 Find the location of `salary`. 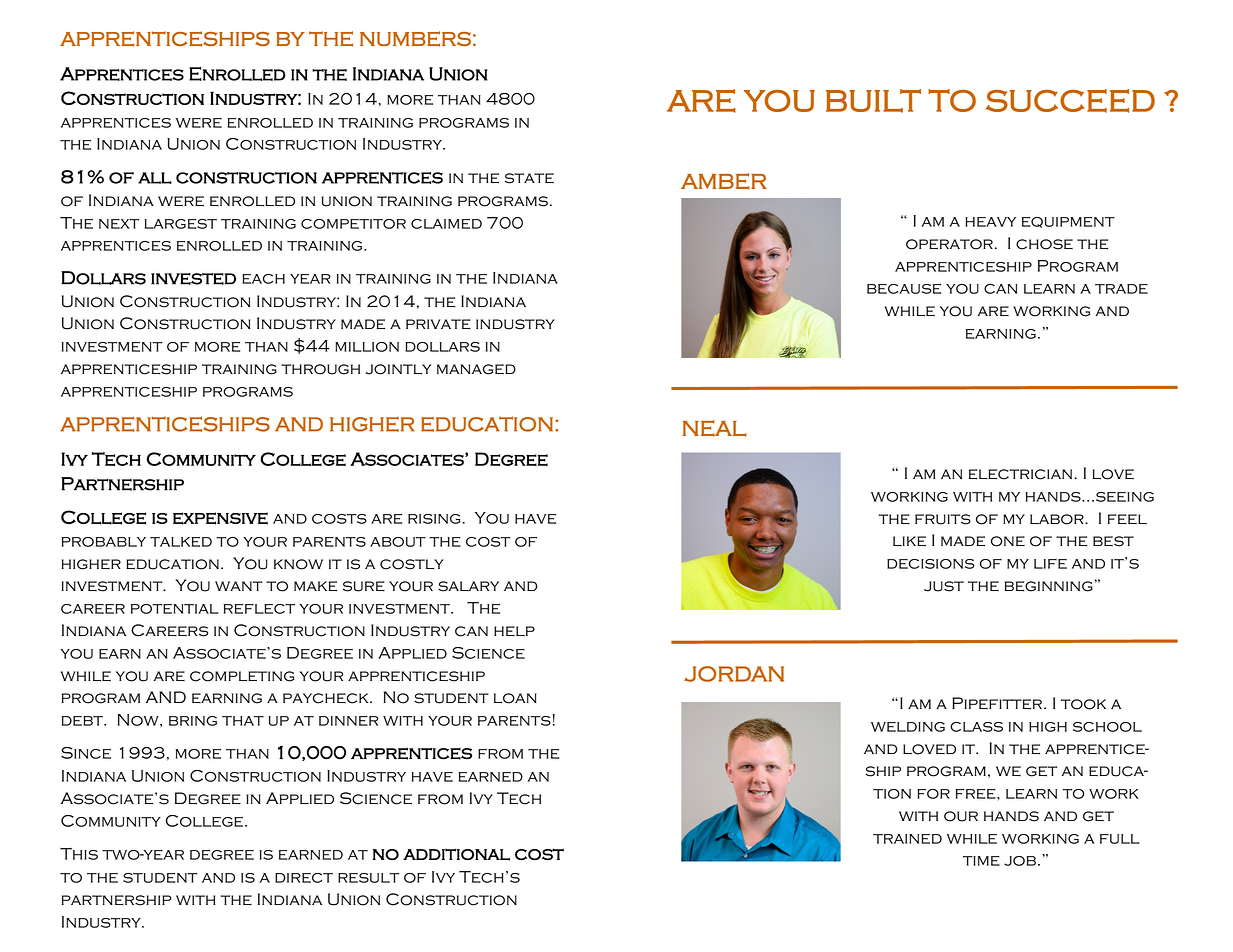

salary is located at coordinates (468, 586).
